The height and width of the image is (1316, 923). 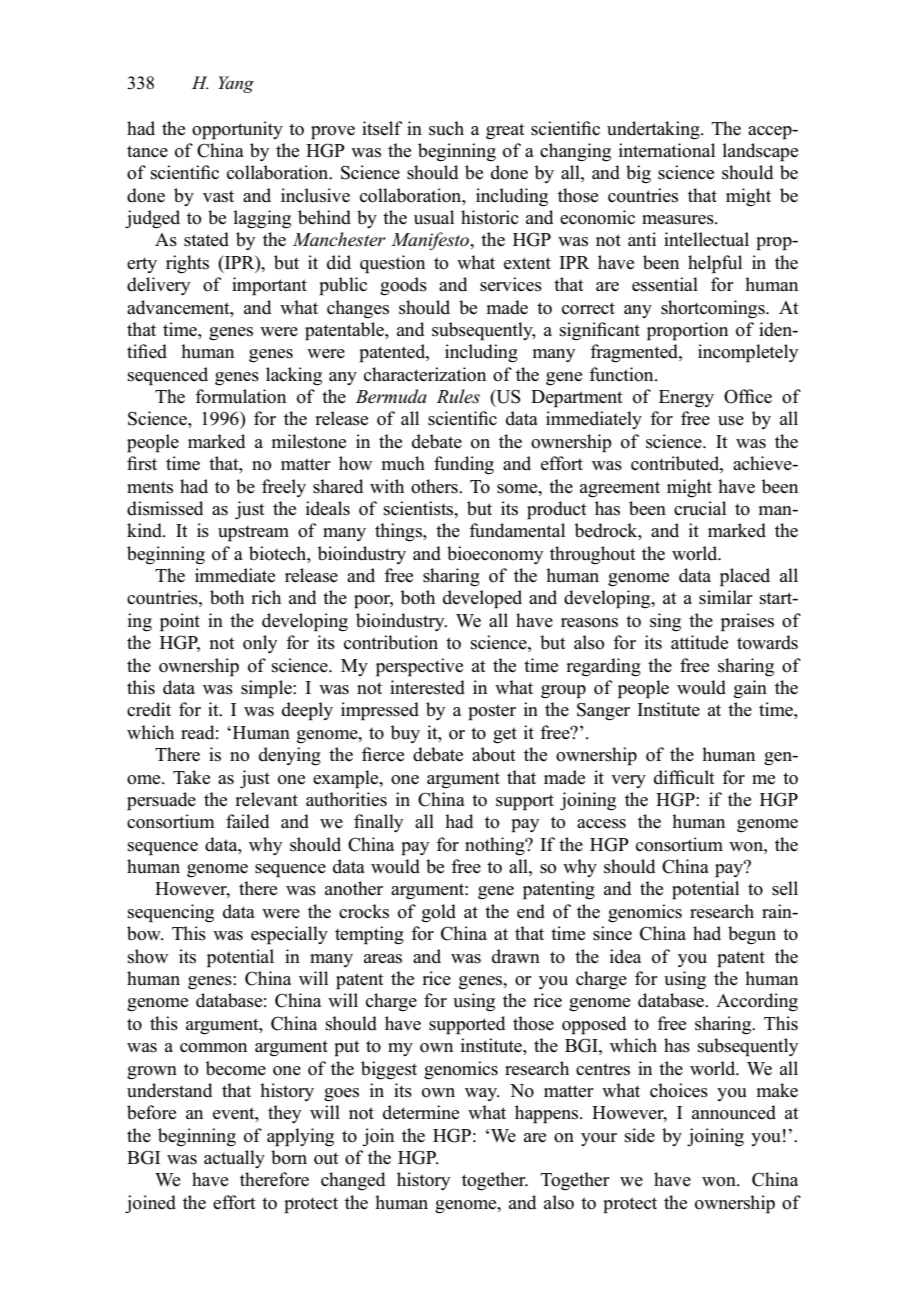 I want to click on determine, so click(x=421, y=1112).
